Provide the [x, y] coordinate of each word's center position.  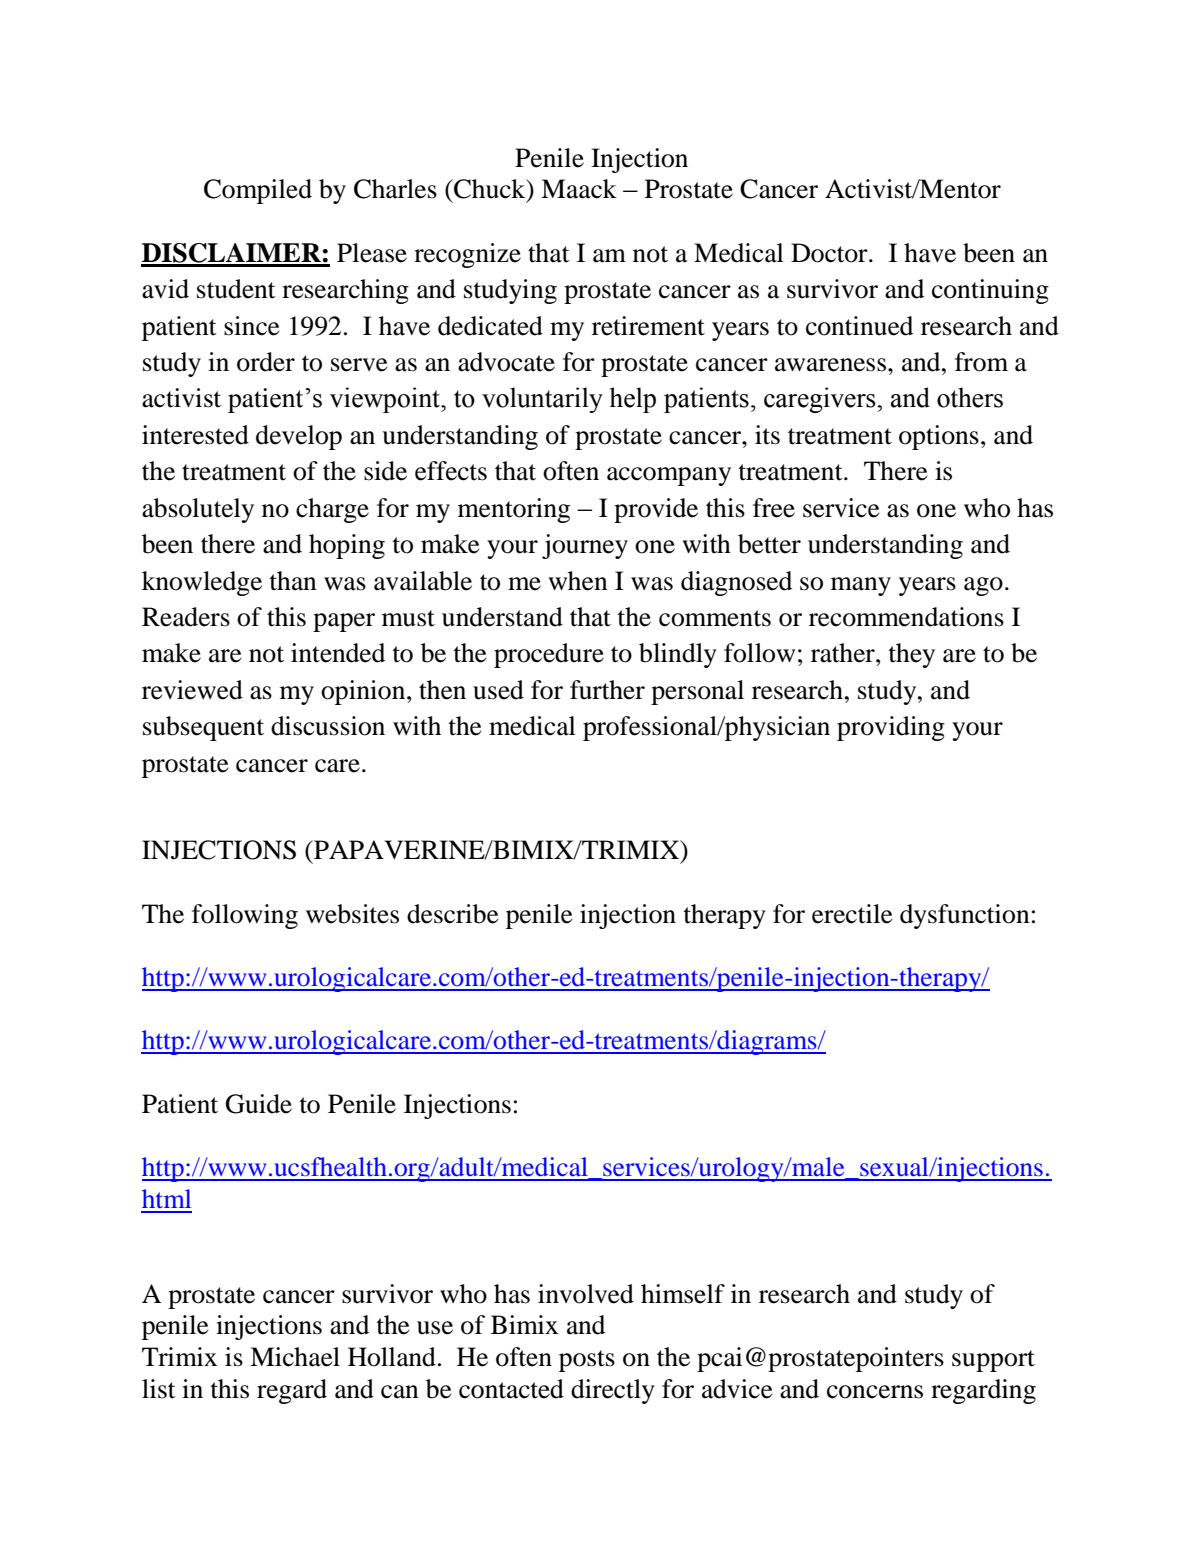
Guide [258, 1104]
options [939, 437]
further [607, 690]
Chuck [490, 190]
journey [585, 546]
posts [587, 1361]
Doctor [830, 253]
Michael [295, 1357]
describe [452, 914]
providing [891, 728]
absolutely [198, 510]
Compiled [258, 191]
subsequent [203, 728]
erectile [852, 914]
